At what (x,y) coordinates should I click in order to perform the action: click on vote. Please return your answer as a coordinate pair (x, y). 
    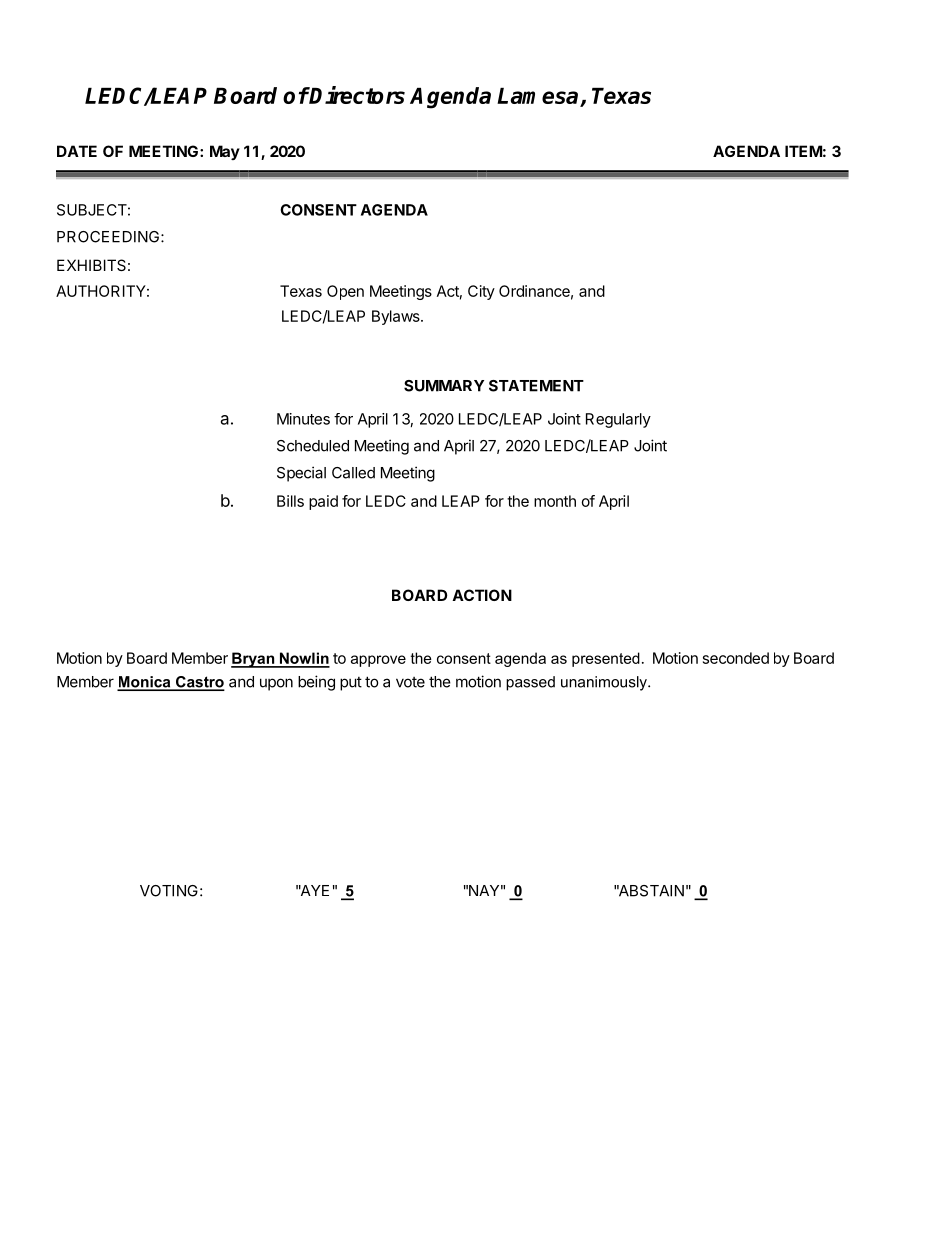
    Looking at the image, I should click on (410, 682).
